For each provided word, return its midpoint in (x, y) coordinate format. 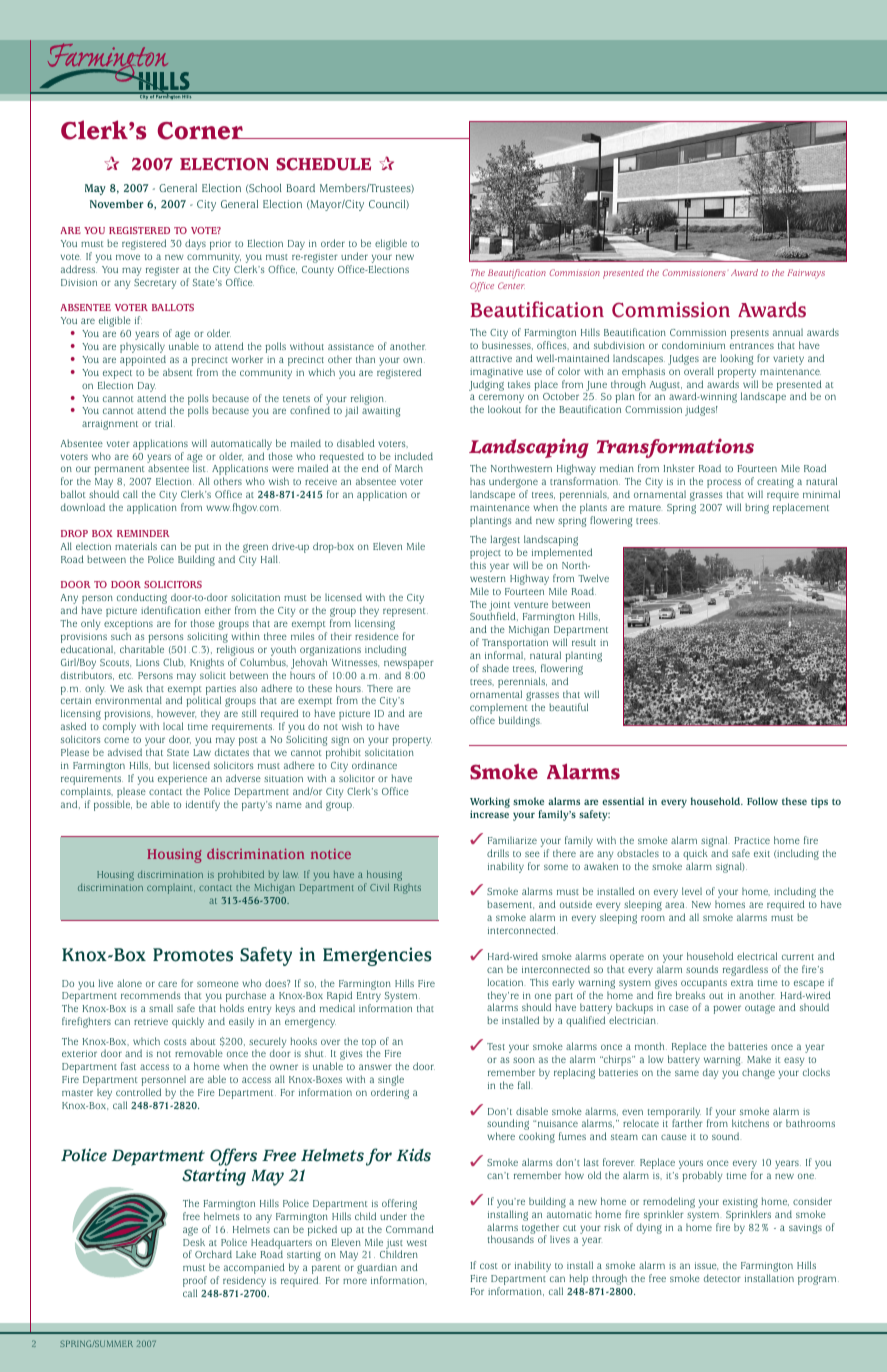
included (414, 456)
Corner (201, 131)
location (505, 982)
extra (742, 983)
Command (410, 1229)
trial (165, 423)
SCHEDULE (323, 164)
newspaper (409, 666)
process (724, 485)
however (176, 713)
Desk (194, 1242)
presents (750, 334)
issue (706, 1266)
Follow (762, 801)
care (167, 984)
